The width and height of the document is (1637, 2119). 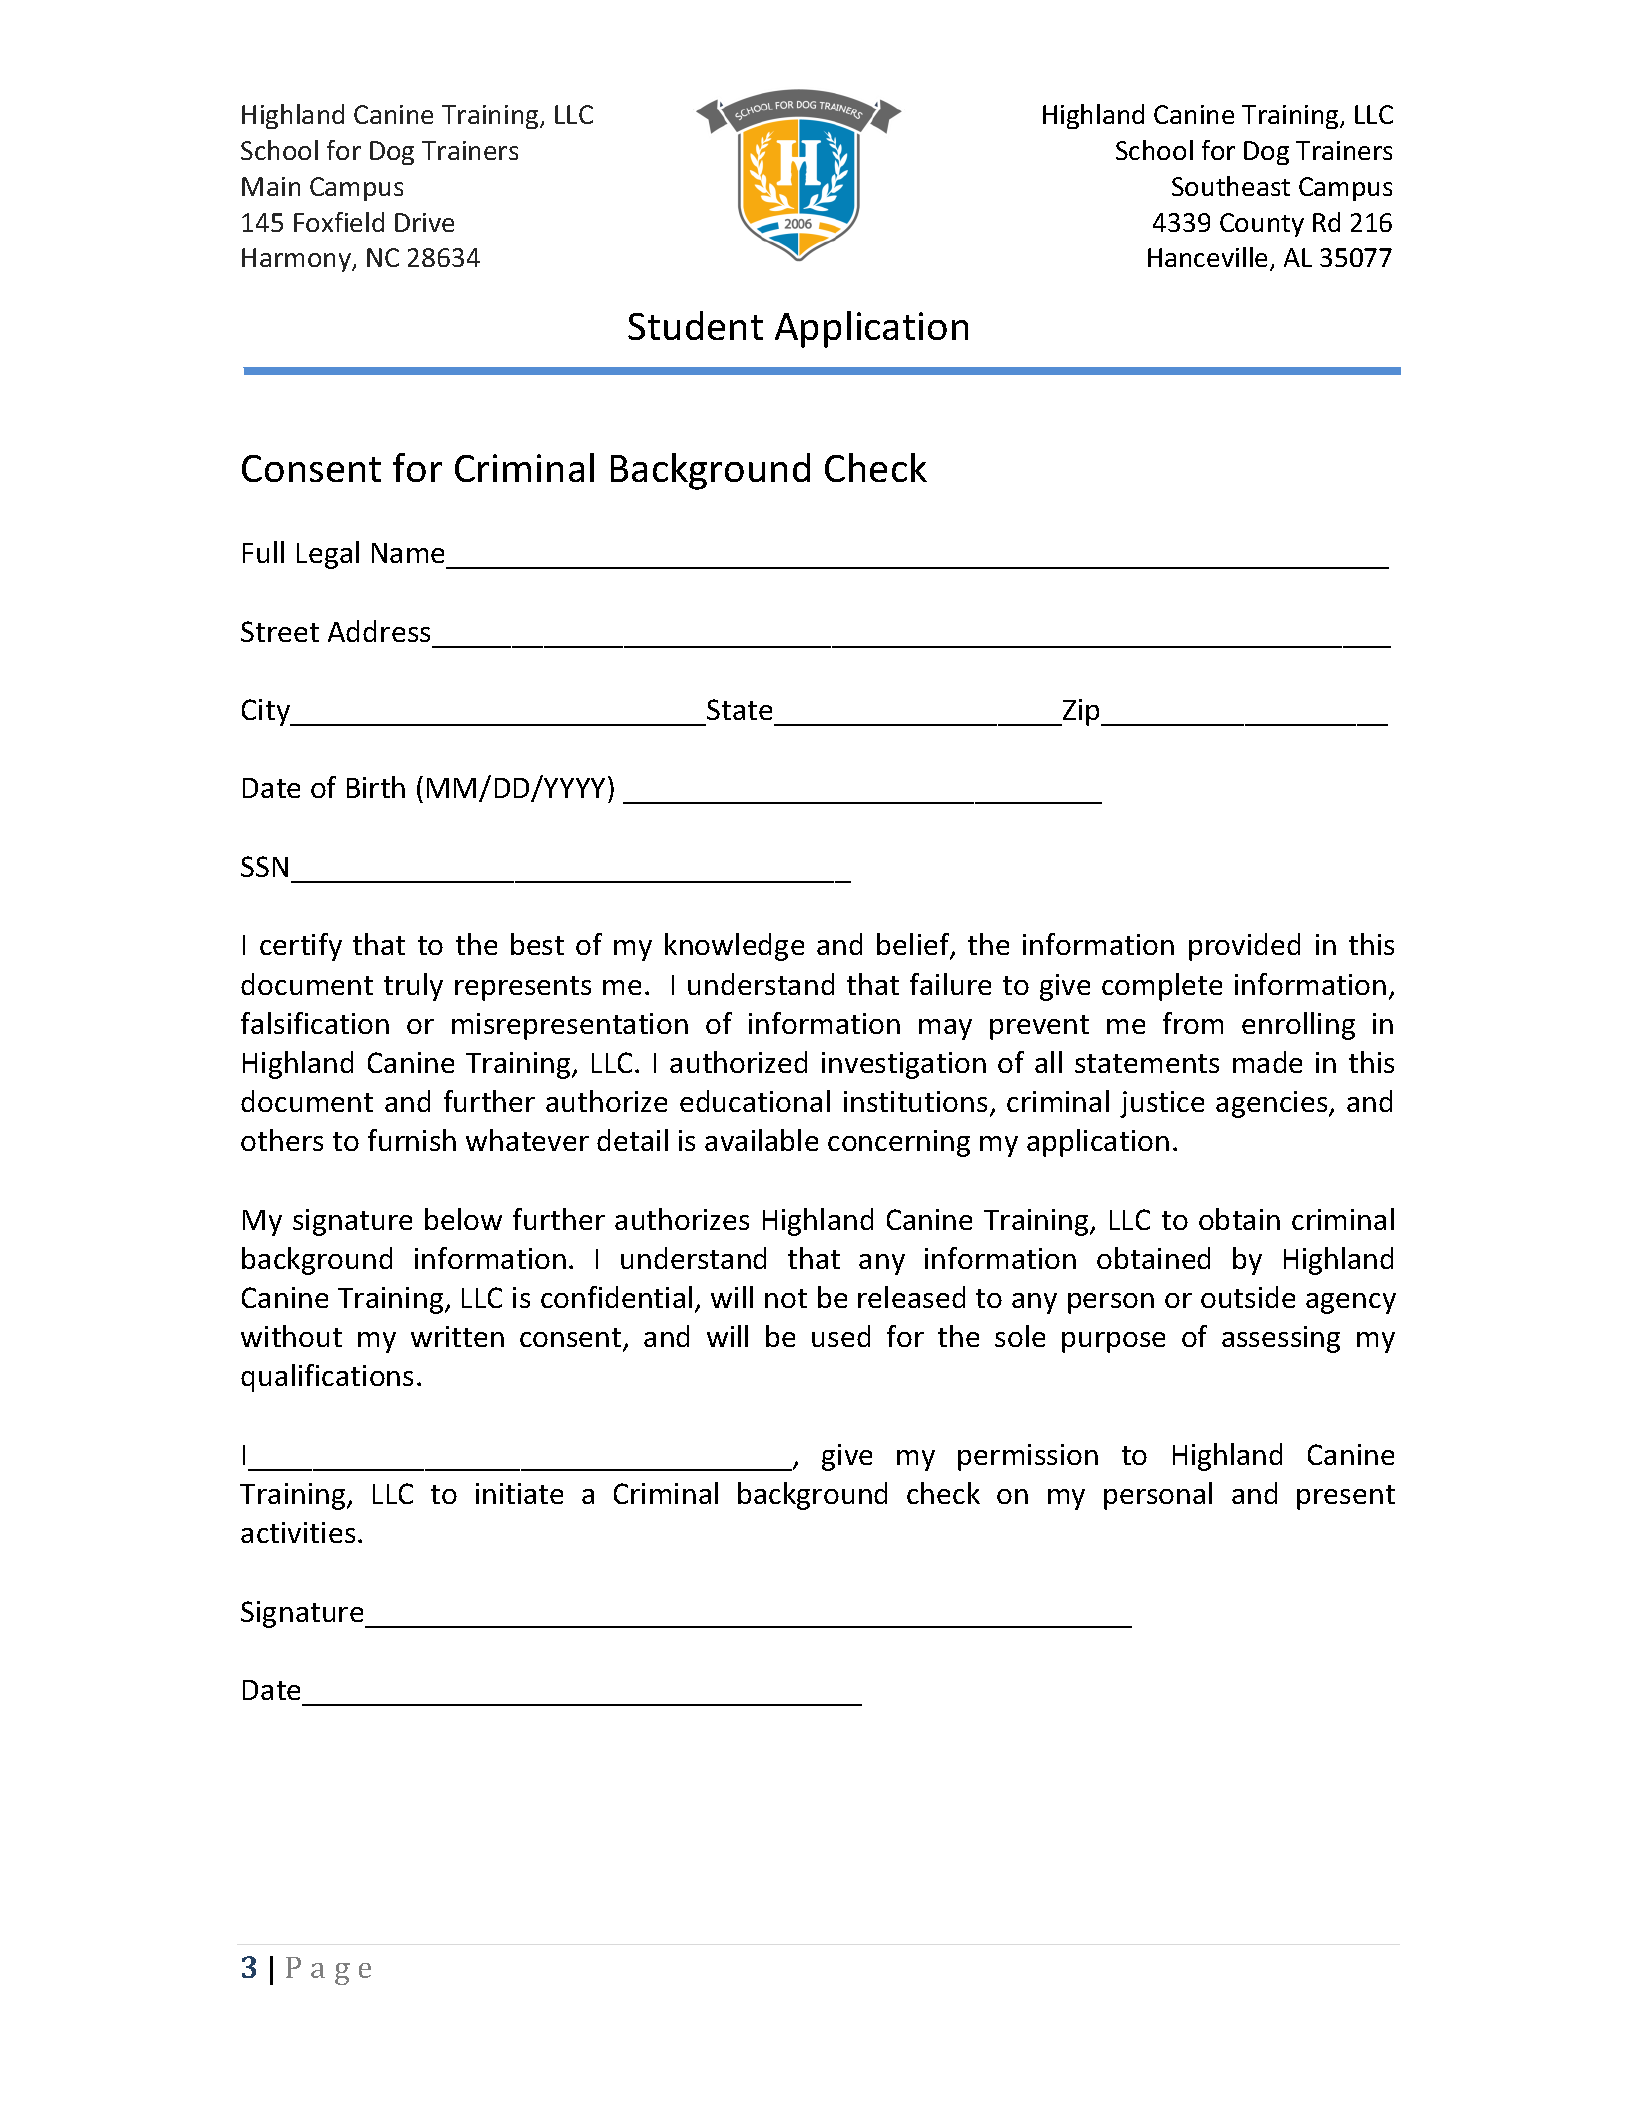 What do you see at coordinates (1244, 947) in the document?
I see `provided` at bounding box center [1244, 947].
